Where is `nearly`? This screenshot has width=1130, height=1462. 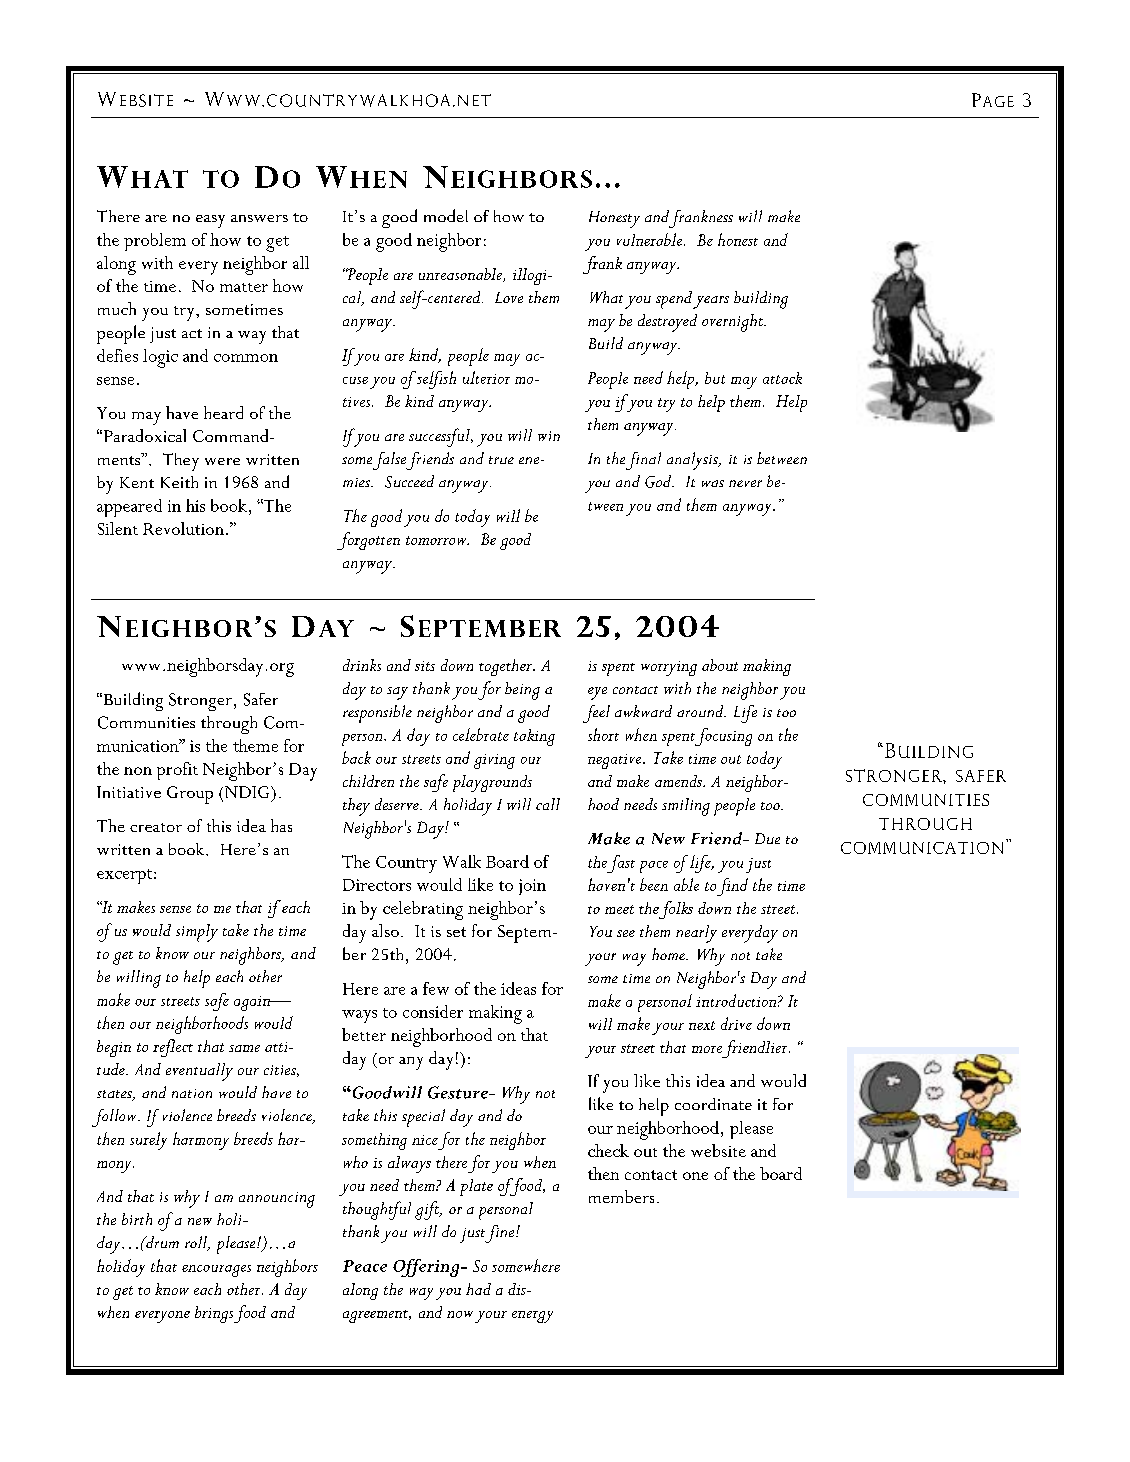
nearly is located at coordinates (696, 934).
